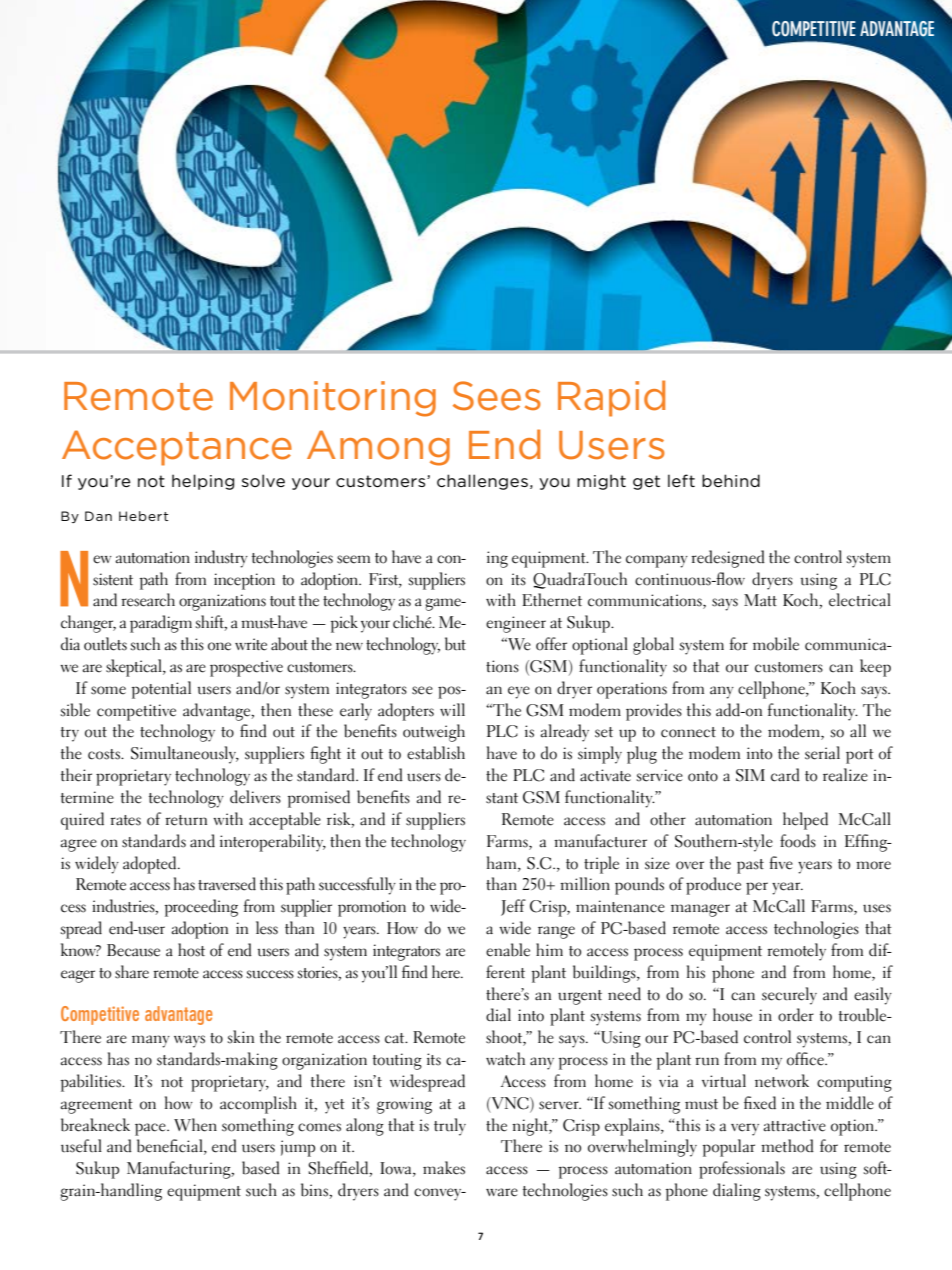 This page has width=952, height=1270. I want to click on behind, so click(731, 480).
